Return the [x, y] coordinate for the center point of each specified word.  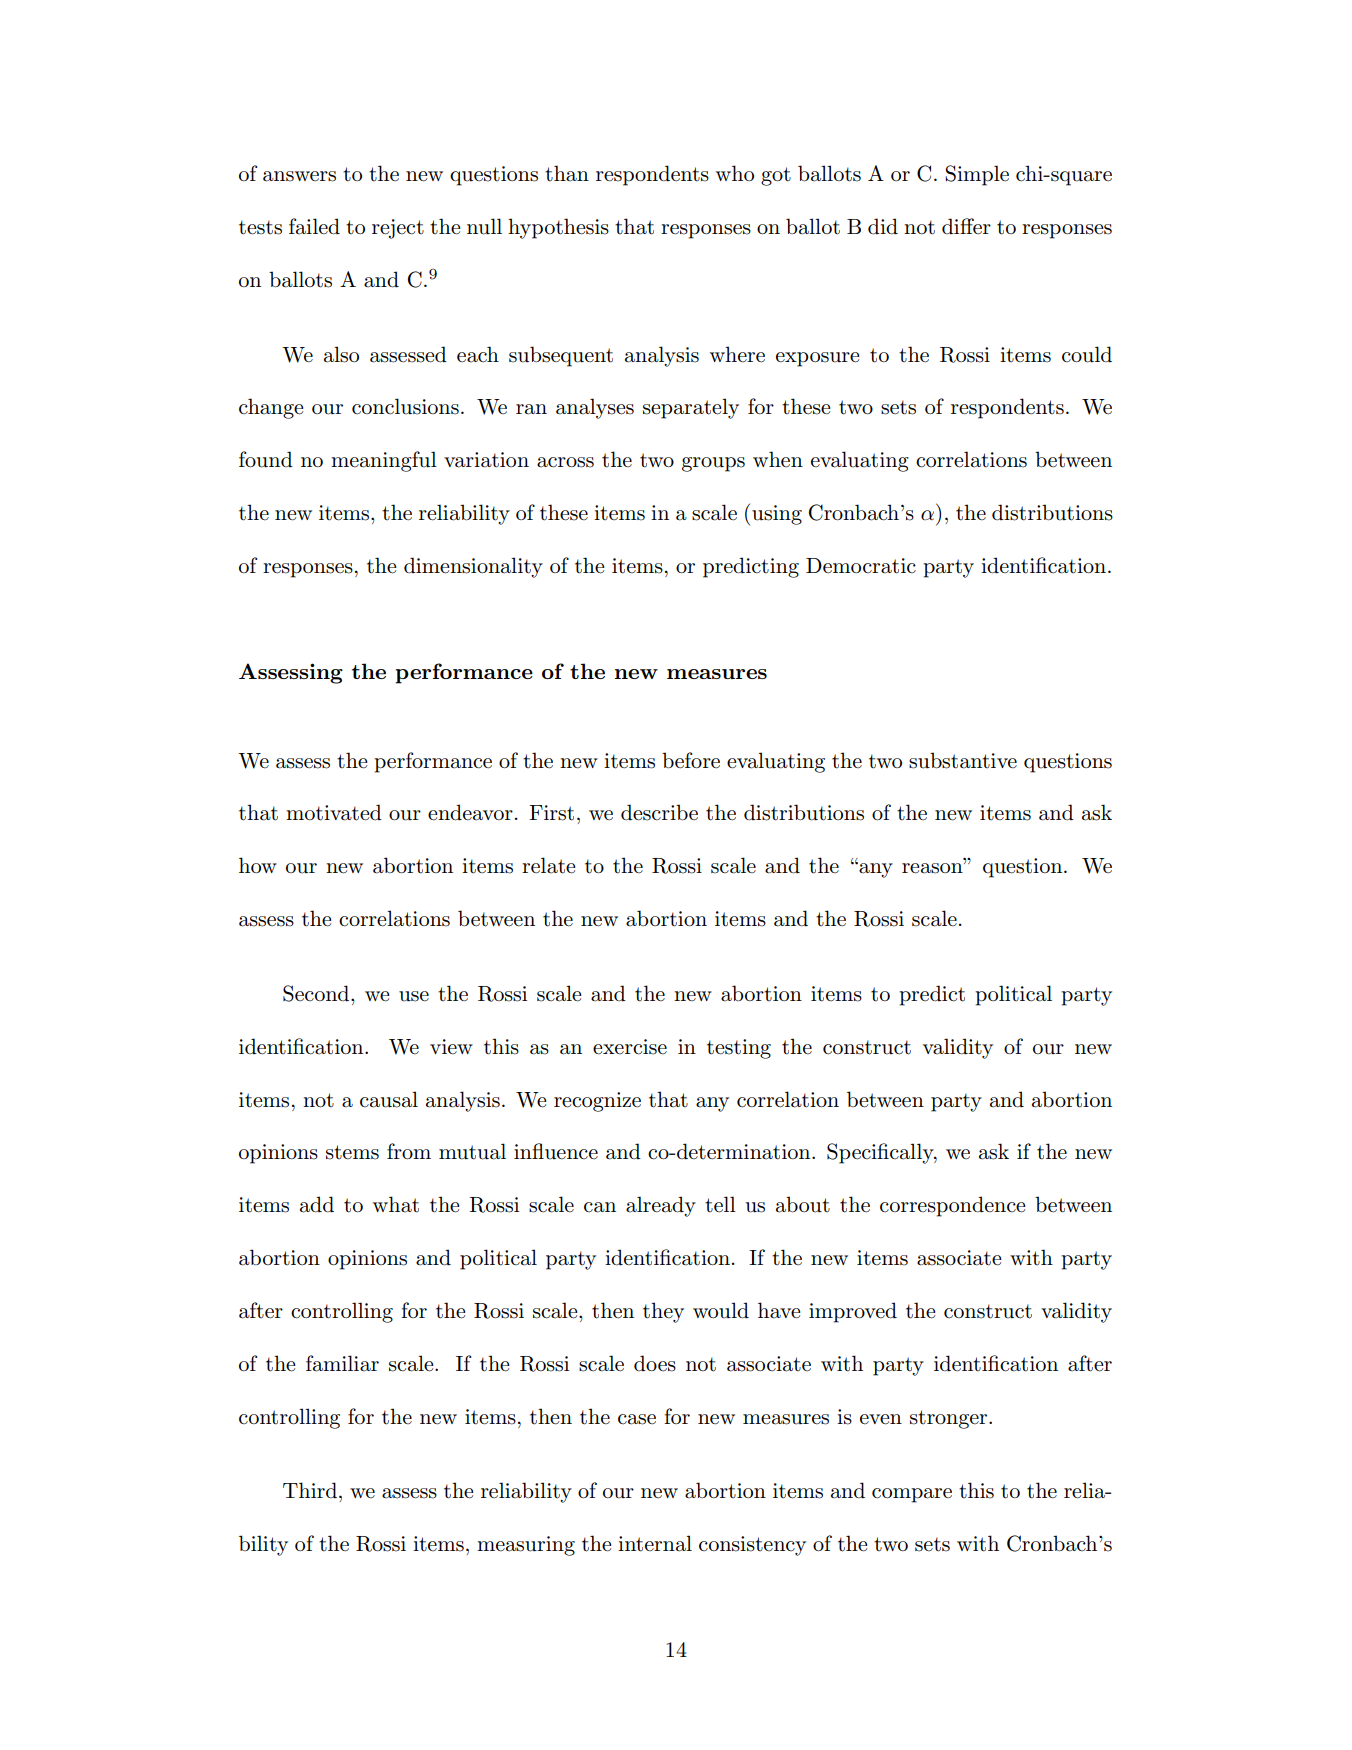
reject [398, 229]
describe [659, 812]
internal [655, 1543]
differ [966, 226]
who [735, 173]
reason [933, 868]
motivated [334, 812]
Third [310, 1490]
